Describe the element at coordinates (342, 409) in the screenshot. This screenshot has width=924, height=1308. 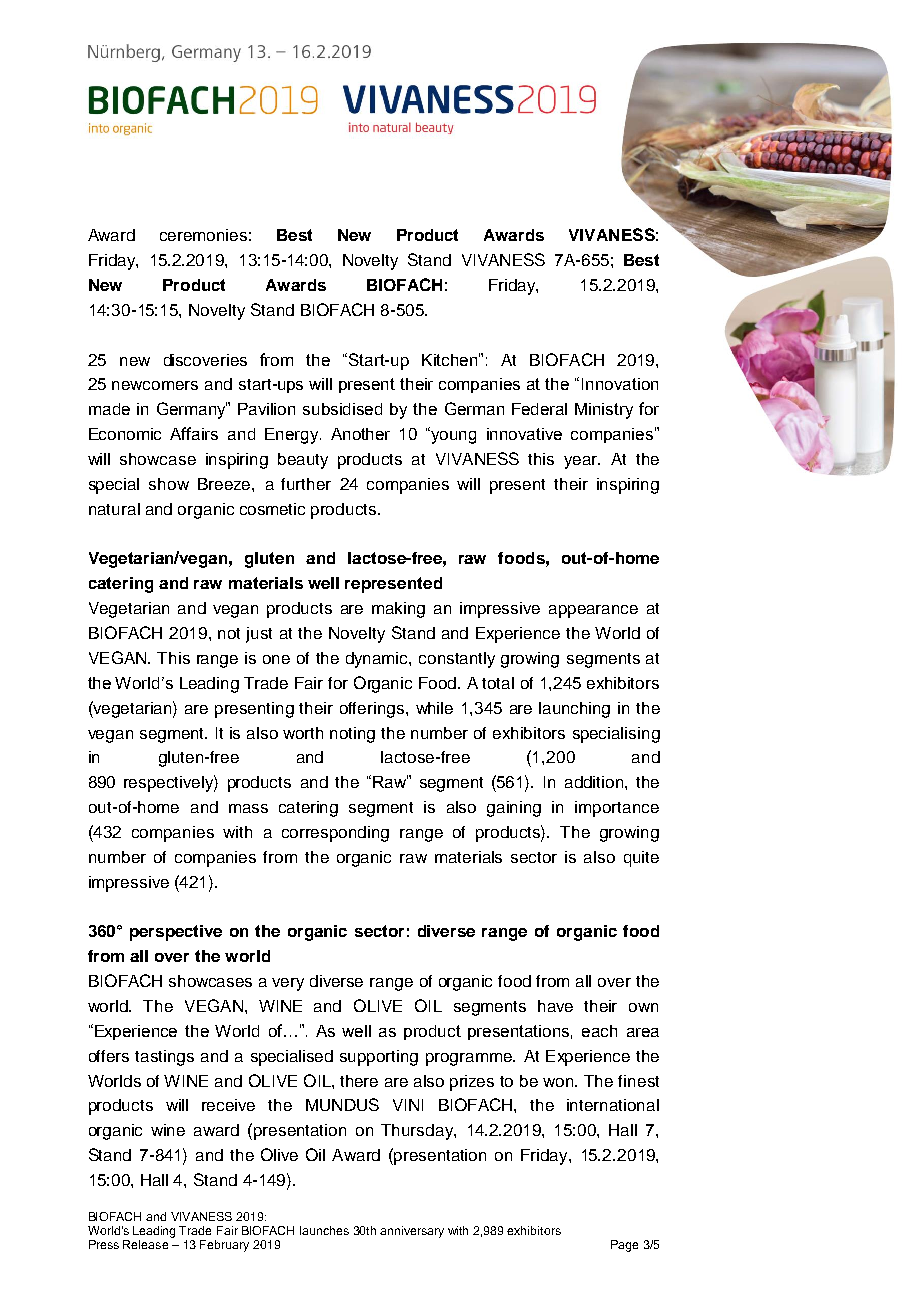
I see `subsidised` at that location.
